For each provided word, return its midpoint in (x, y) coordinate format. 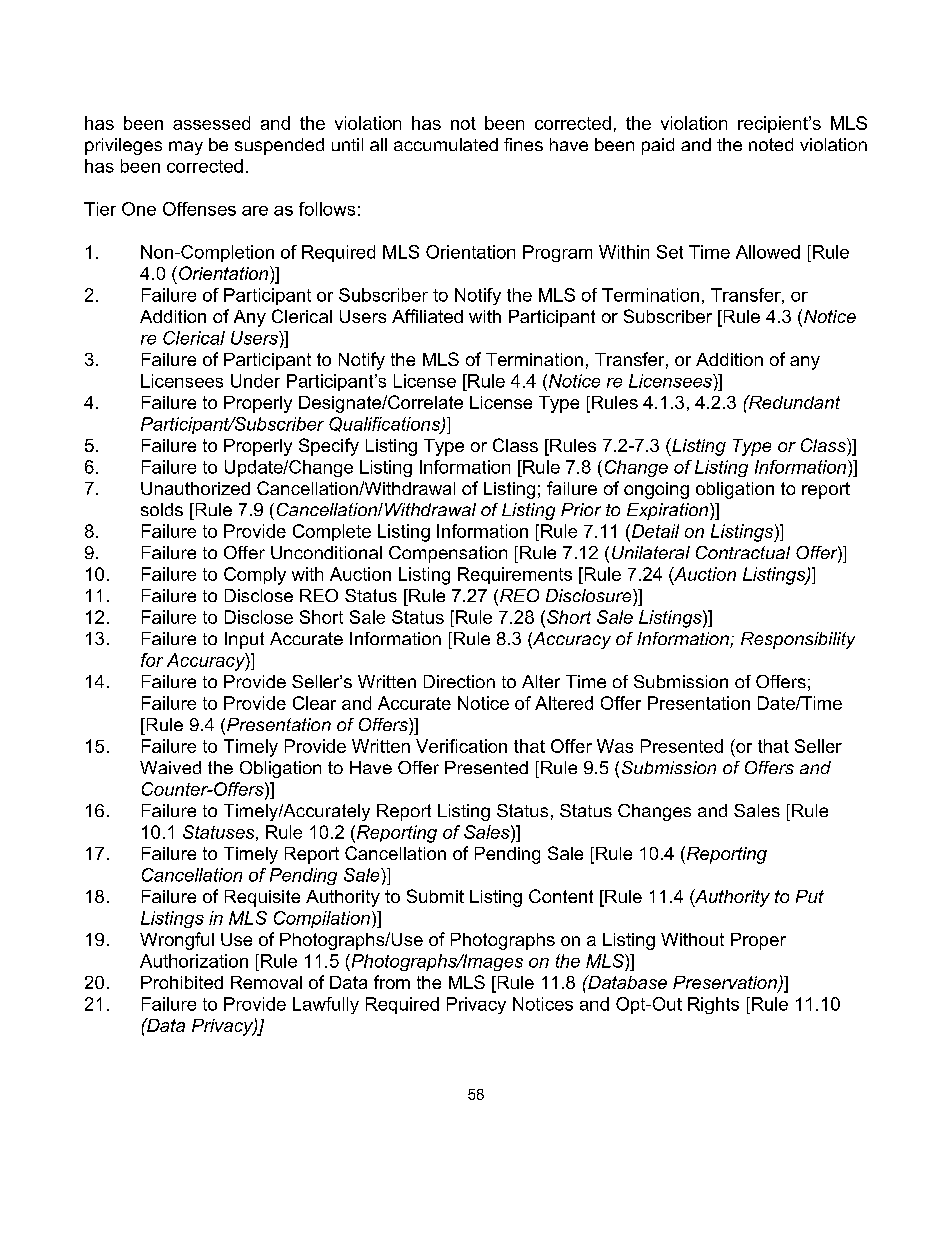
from (392, 982)
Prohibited (182, 982)
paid (658, 146)
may (186, 148)
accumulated (446, 144)
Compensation (448, 554)
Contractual (743, 552)
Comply (255, 576)
